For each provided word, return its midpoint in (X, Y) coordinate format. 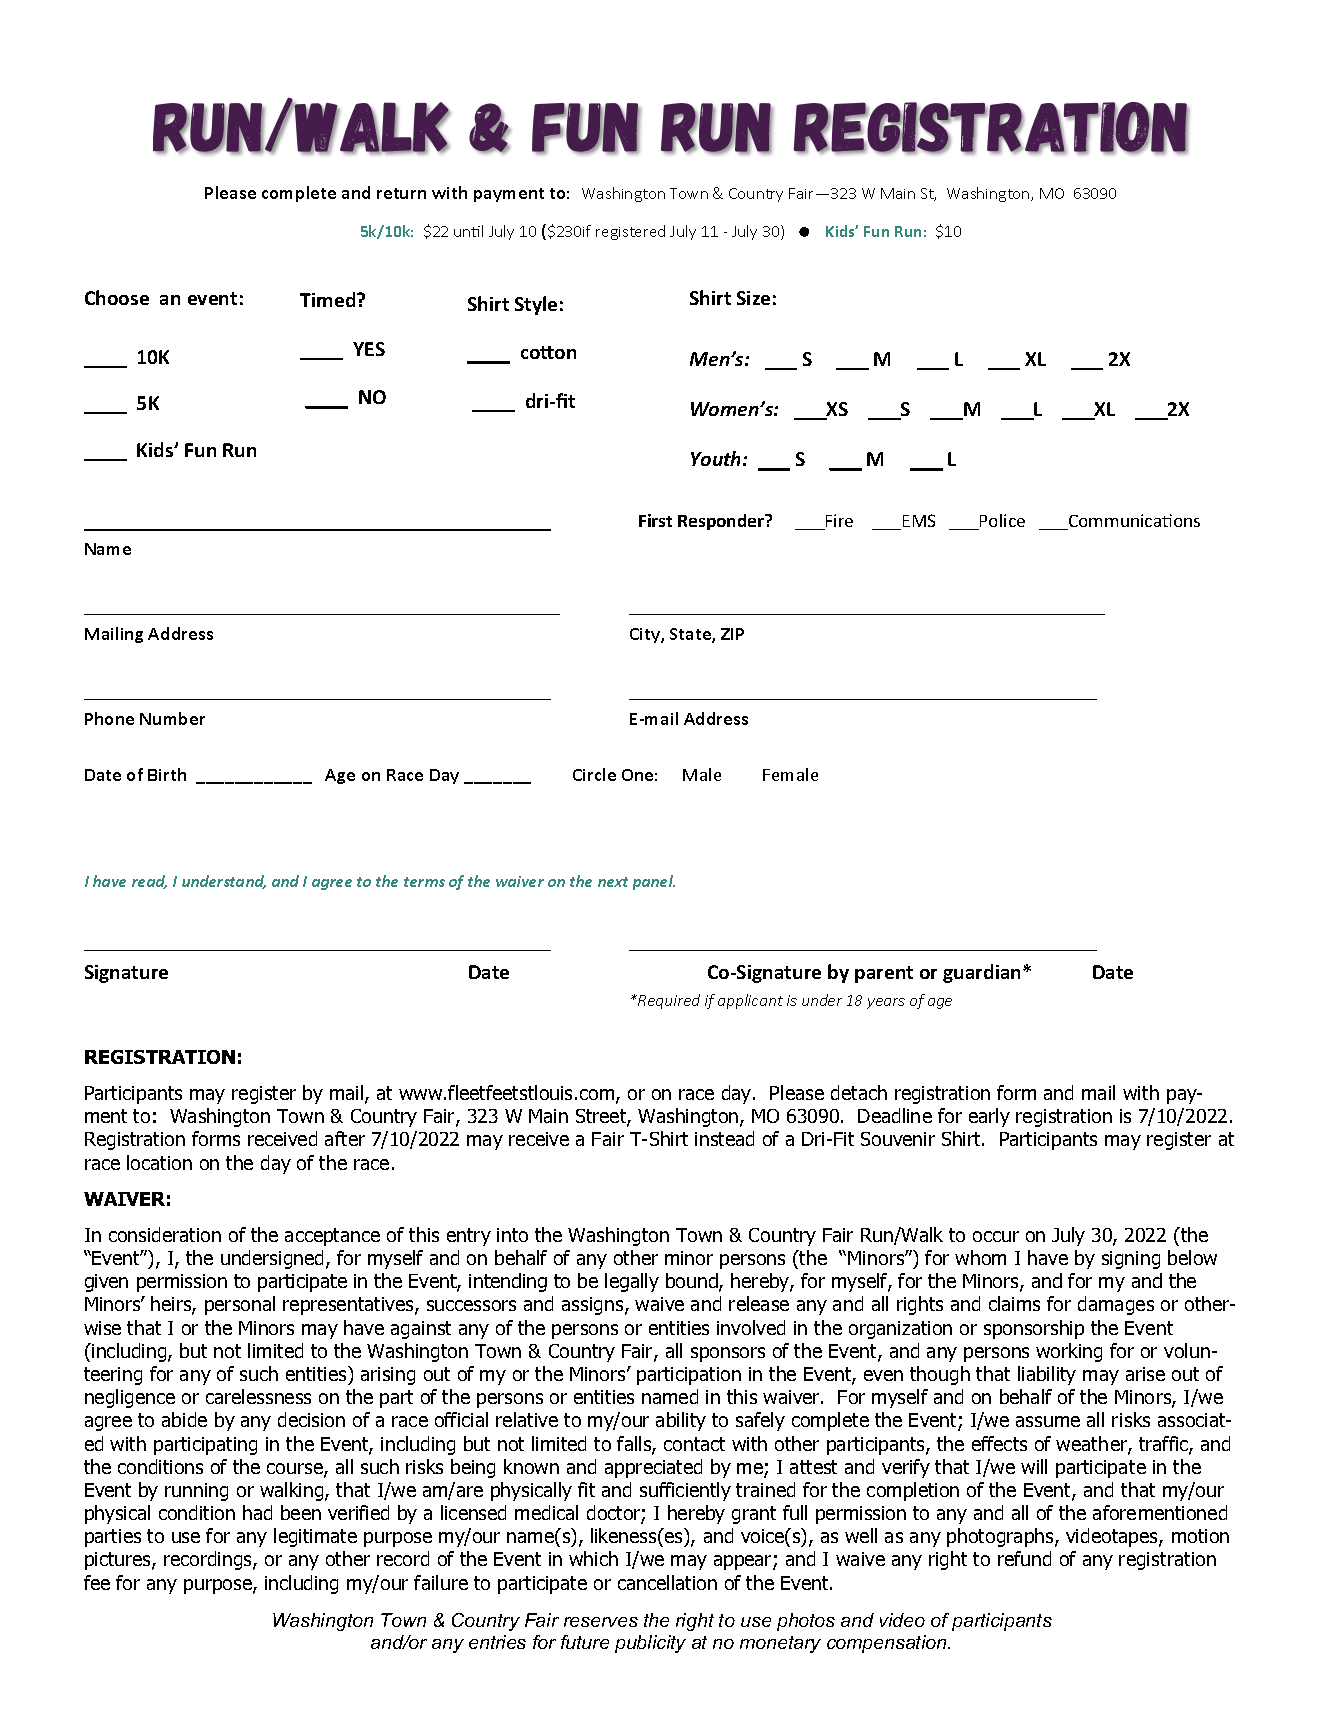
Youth (717, 458)
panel (654, 882)
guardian (983, 973)
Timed (329, 299)
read (149, 882)
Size (753, 298)
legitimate (315, 1537)
